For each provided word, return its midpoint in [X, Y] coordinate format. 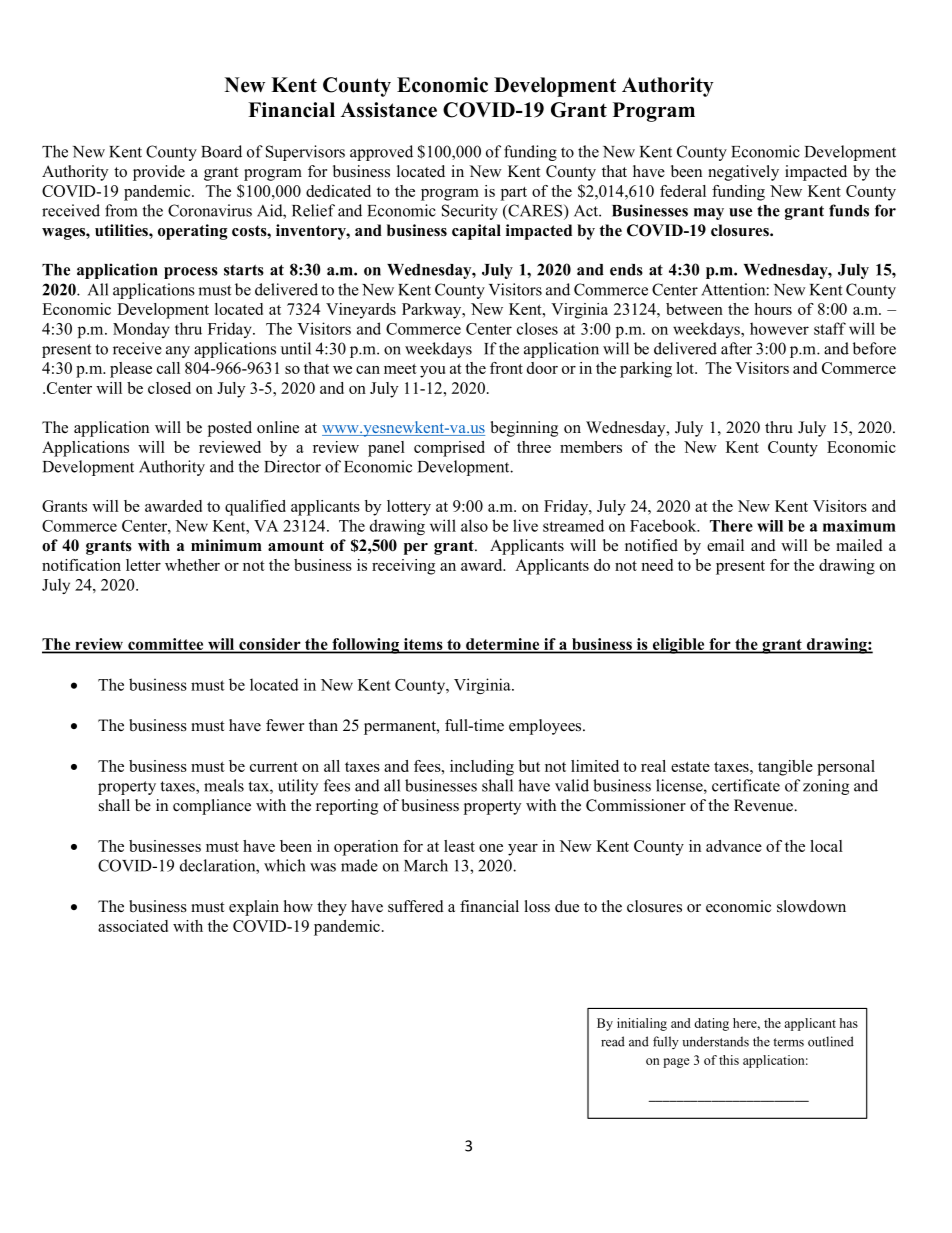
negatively [743, 173]
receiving [403, 567]
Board [221, 151]
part [514, 194]
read [613, 1041]
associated [133, 926]
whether [192, 565]
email [725, 545]
